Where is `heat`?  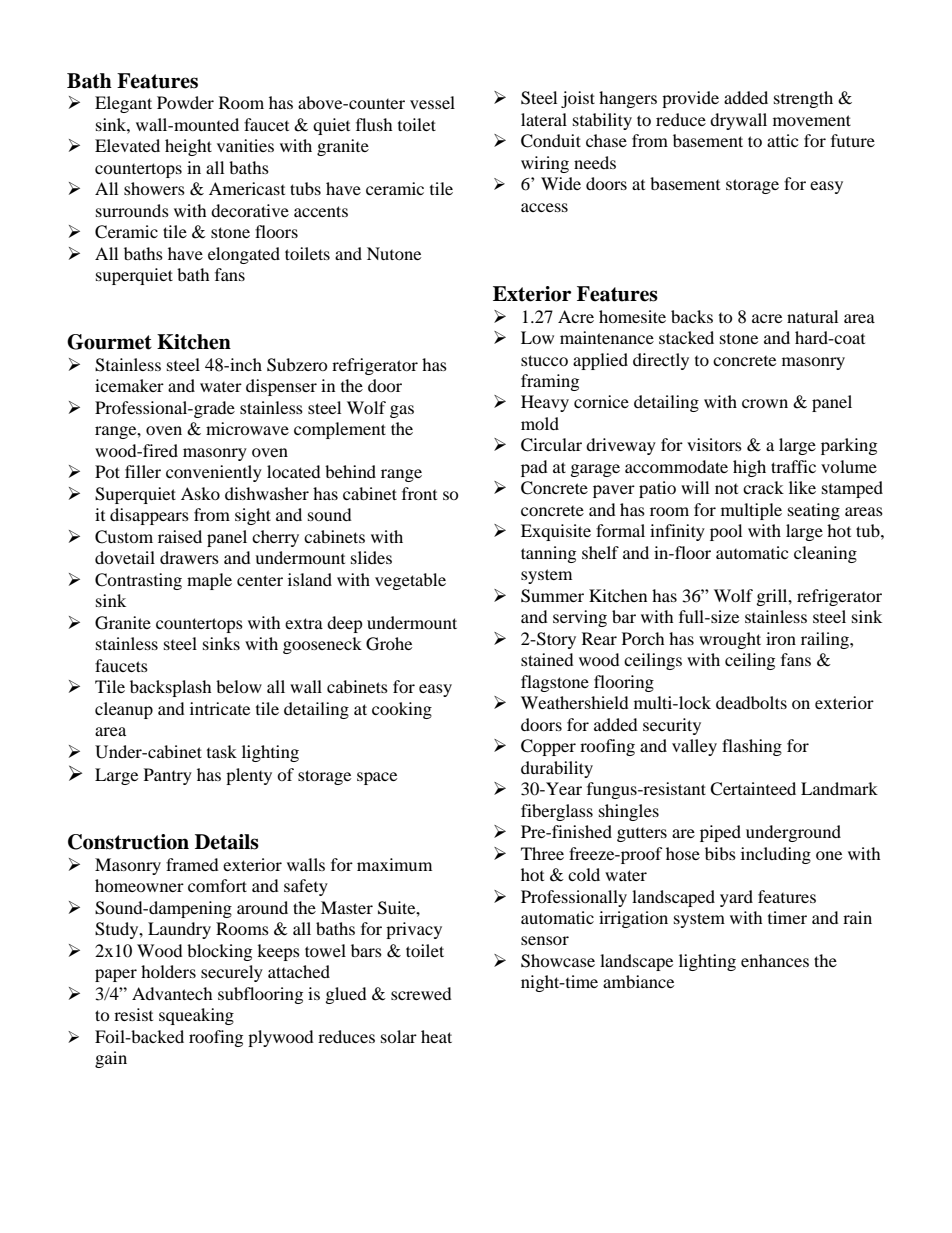 heat is located at coordinates (436, 1036).
